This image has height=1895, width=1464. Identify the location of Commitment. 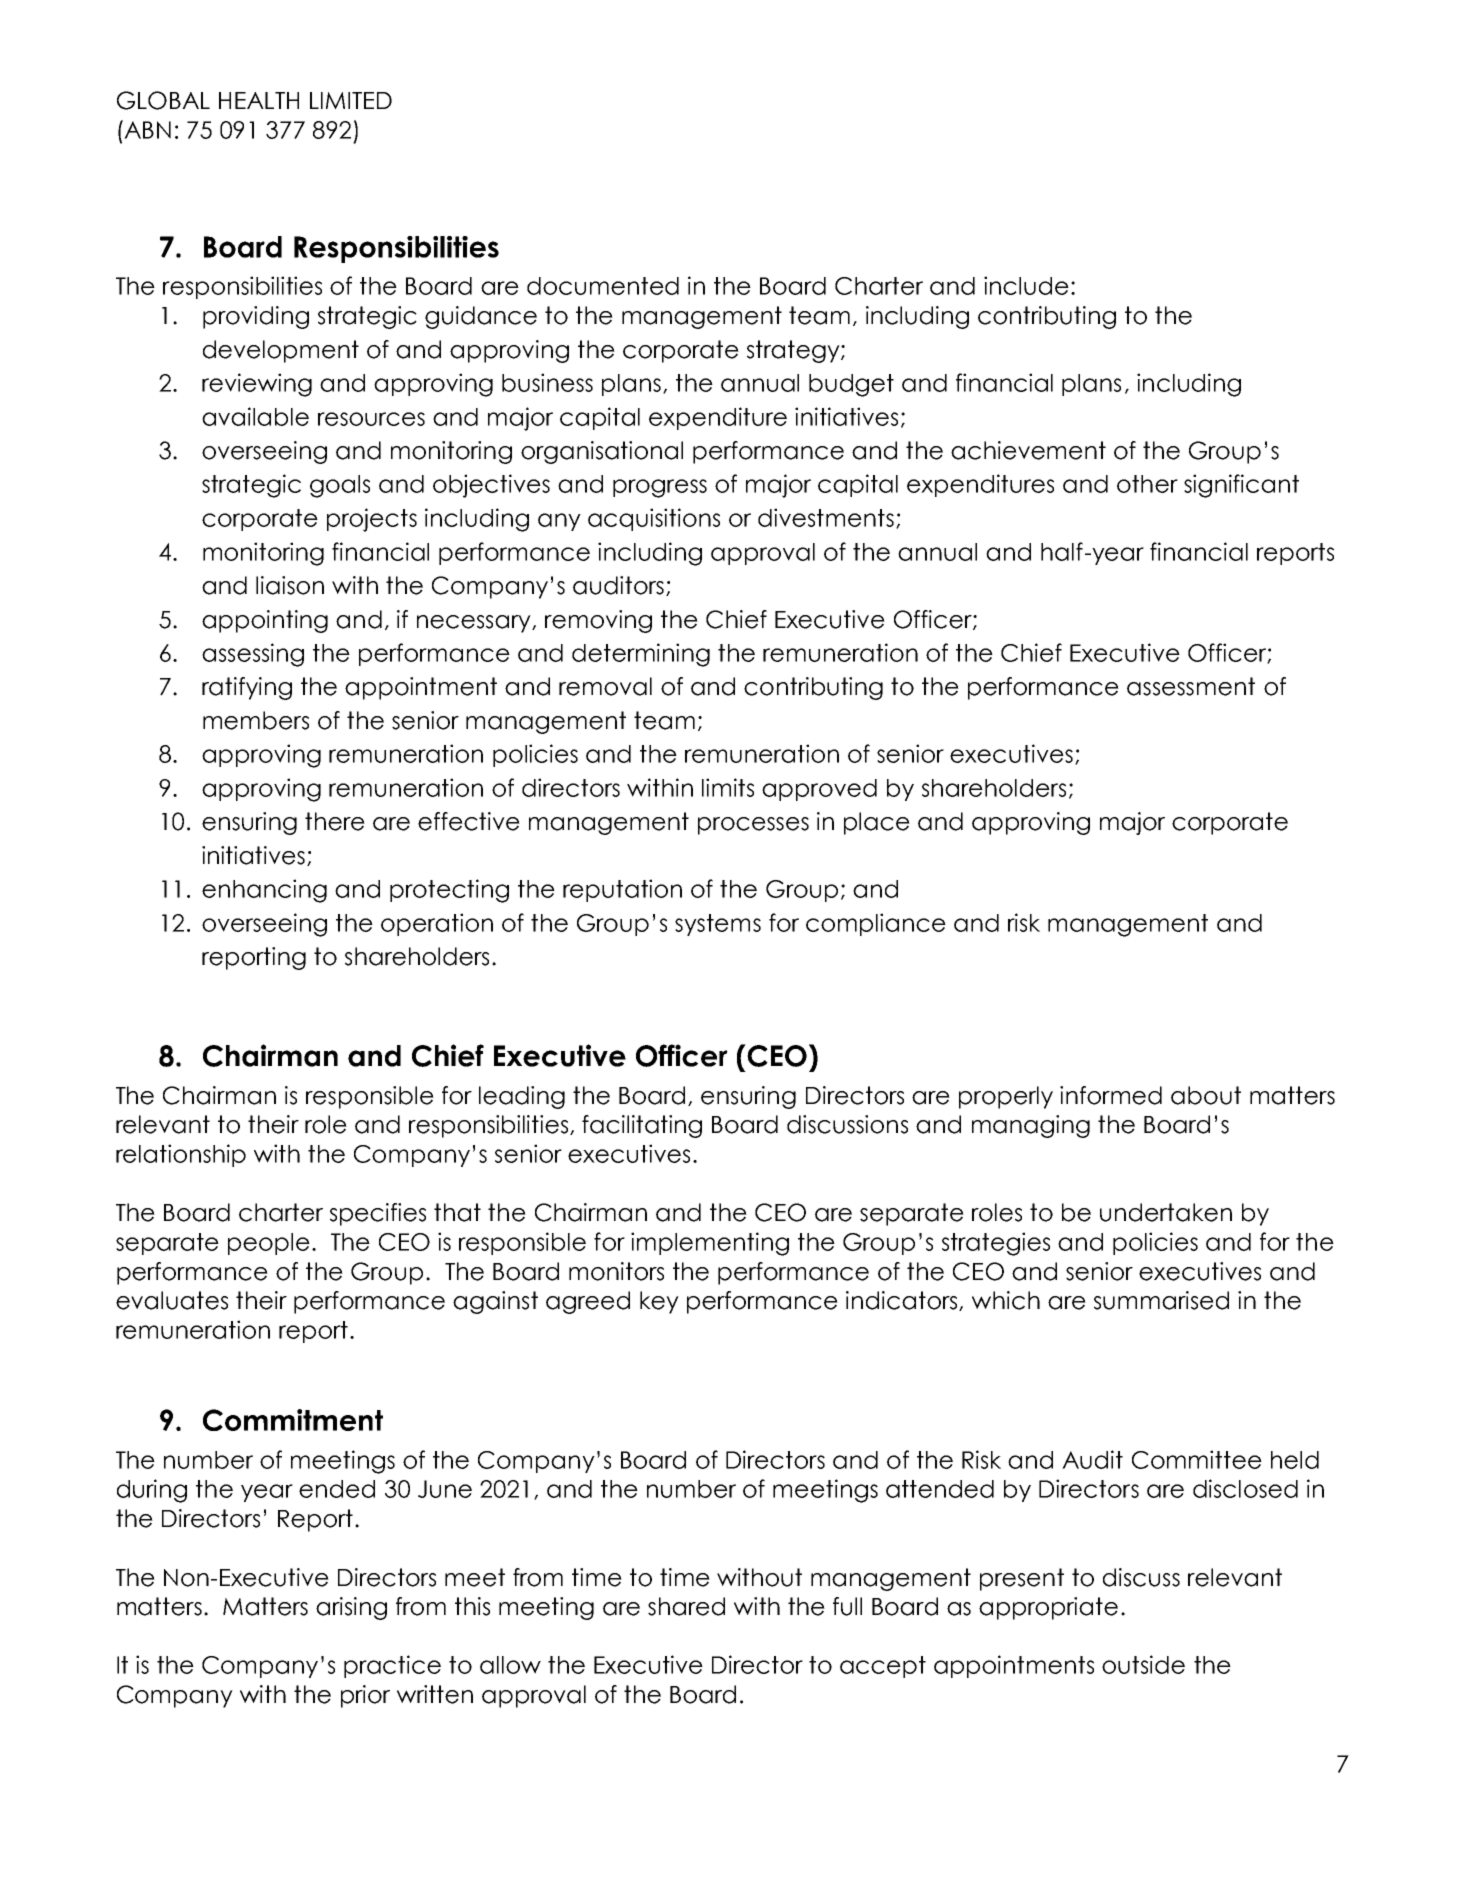
(293, 1420).
